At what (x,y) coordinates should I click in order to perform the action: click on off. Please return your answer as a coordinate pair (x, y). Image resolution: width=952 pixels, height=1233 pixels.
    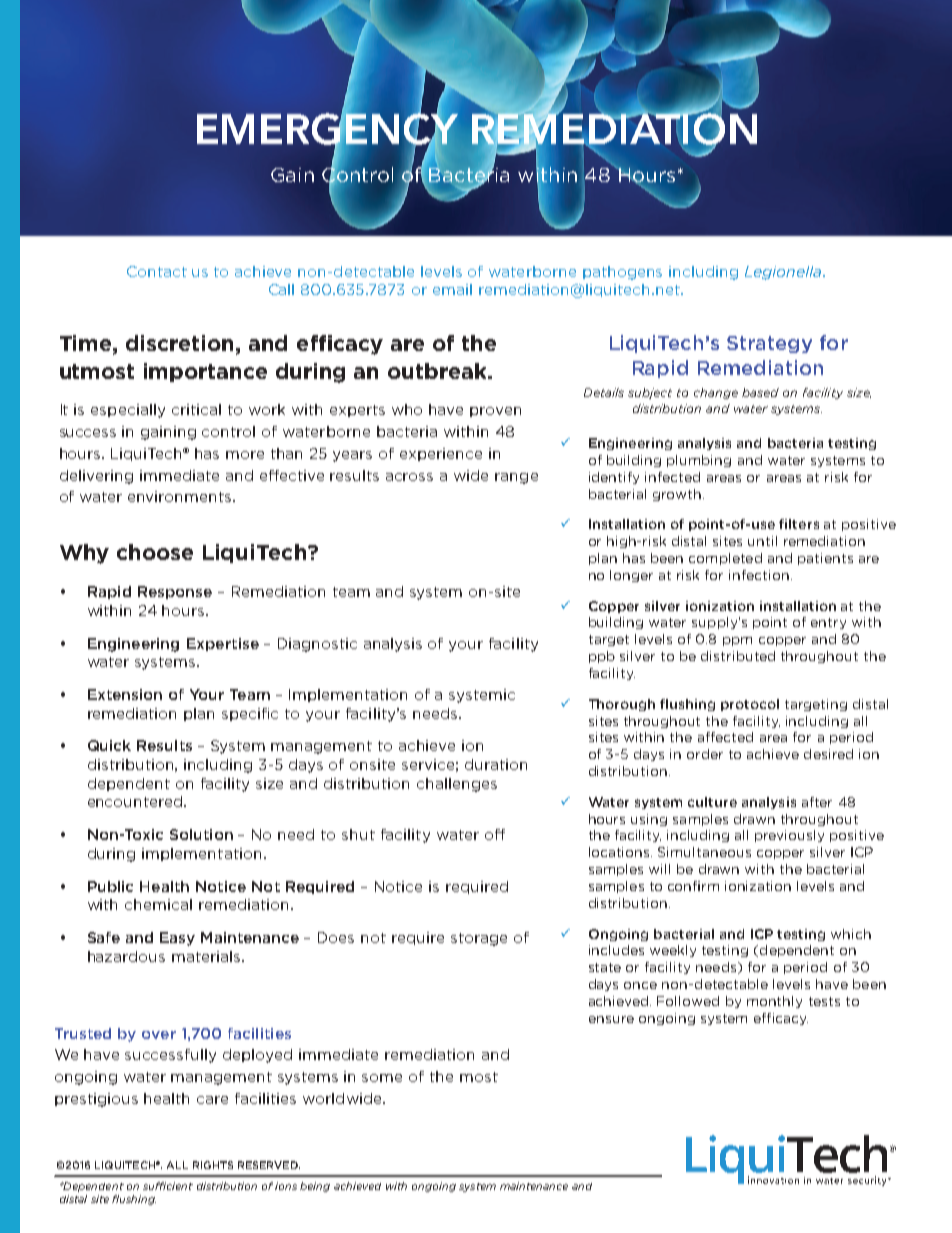
    Looking at the image, I should click on (495, 834).
